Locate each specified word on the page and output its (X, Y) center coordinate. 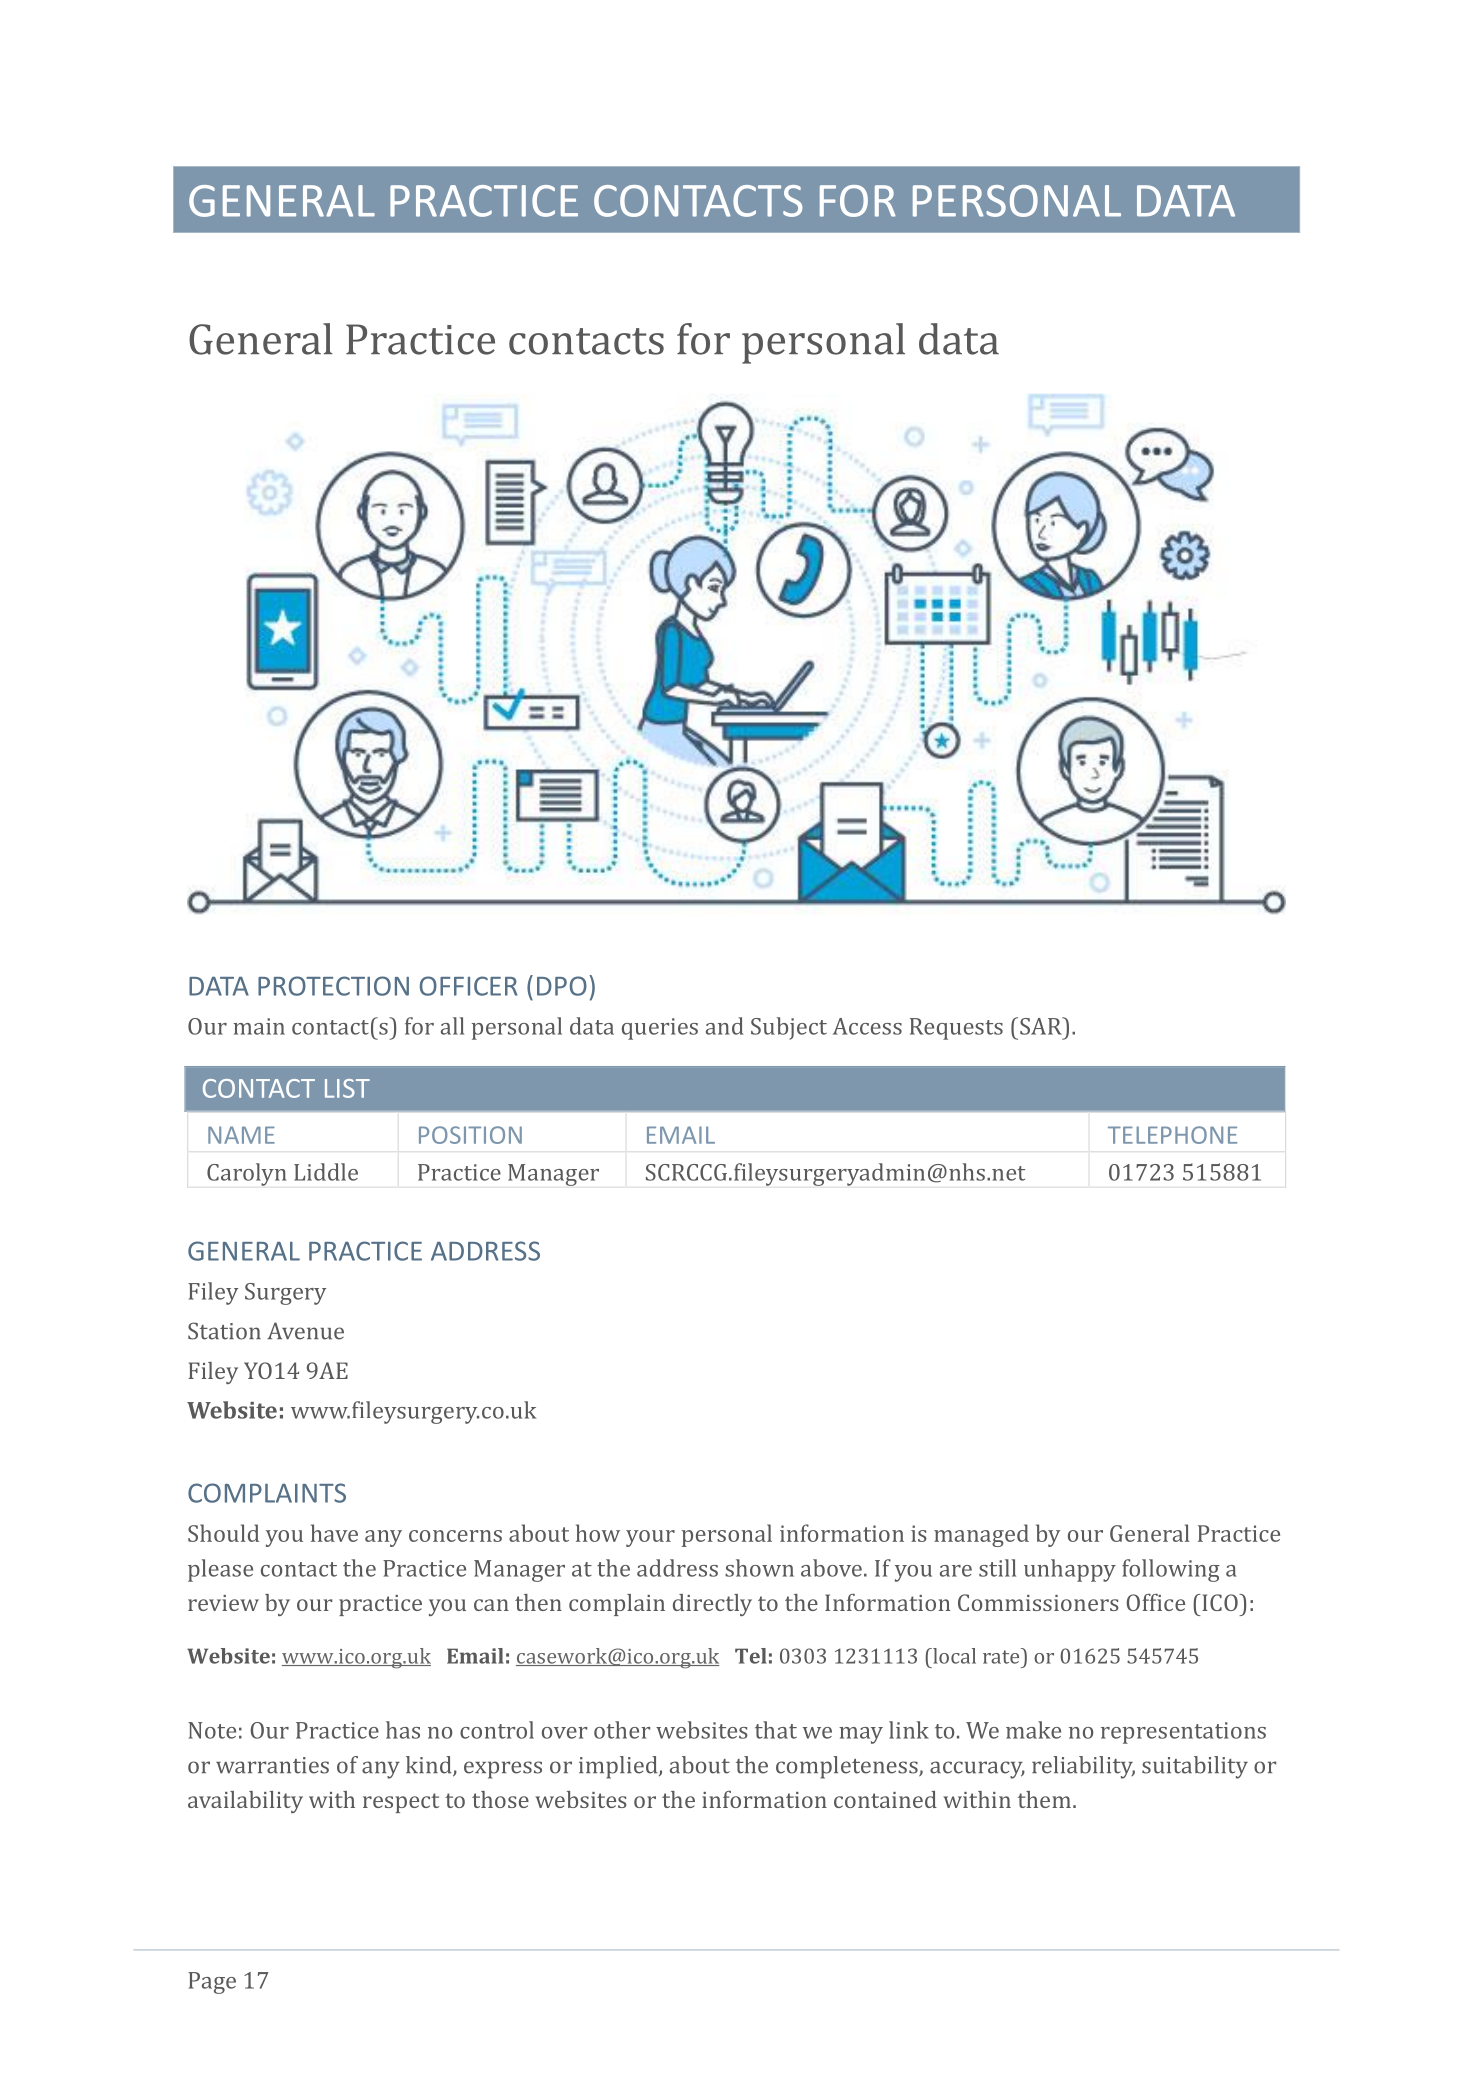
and (725, 1026)
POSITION (470, 1135)
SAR (1042, 1026)
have (334, 1533)
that (776, 1730)
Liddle (326, 1172)
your (650, 1538)
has (403, 1730)
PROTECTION (333, 986)
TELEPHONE (1172, 1135)
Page (212, 1983)
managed (981, 1535)
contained (885, 1799)
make (1033, 1730)
